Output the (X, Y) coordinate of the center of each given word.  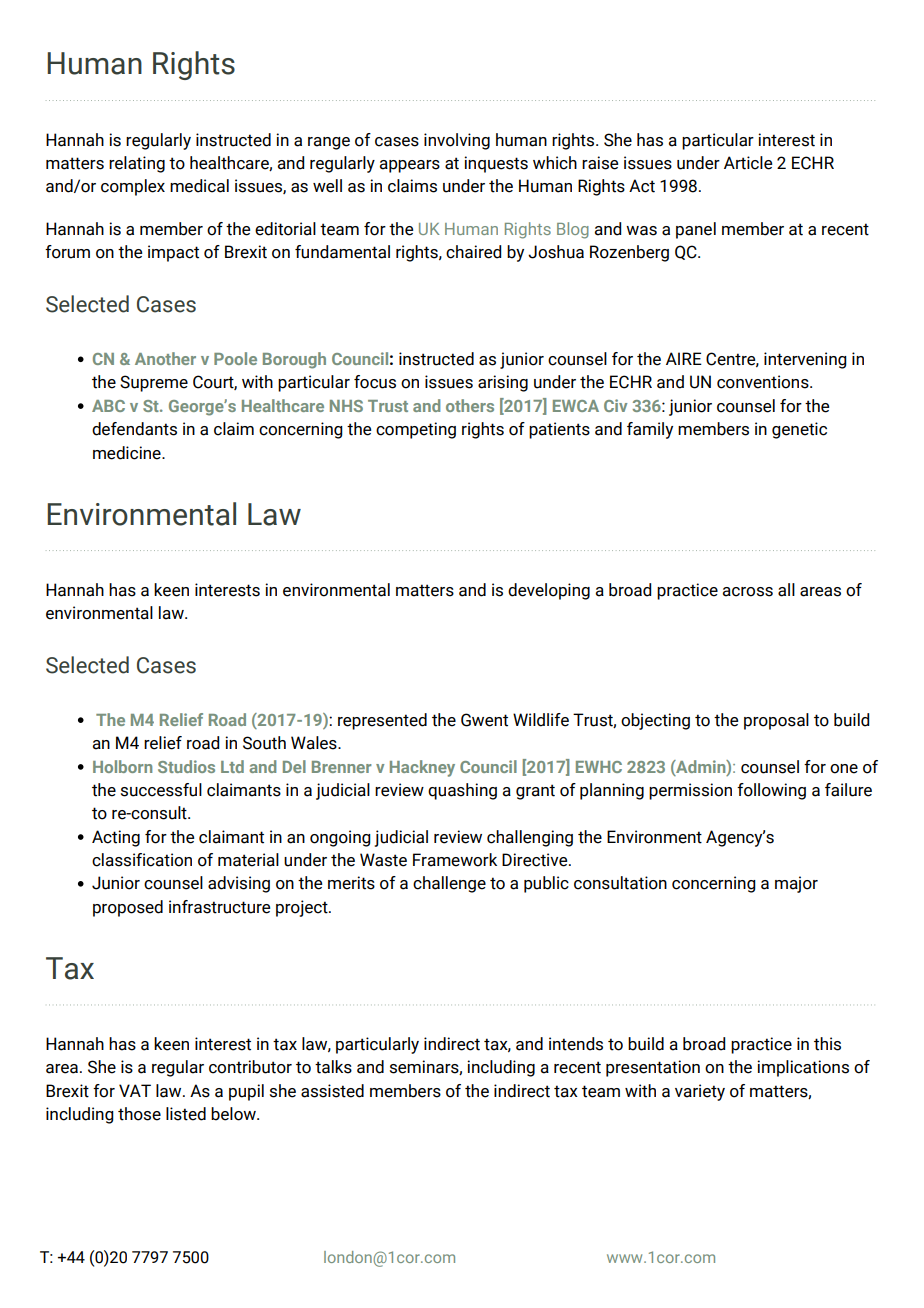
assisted (332, 1091)
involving (457, 141)
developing (549, 591)
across (748, 592)
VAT (135, 1090)
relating (137, 164)
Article (748, 163)
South (264, 743)
